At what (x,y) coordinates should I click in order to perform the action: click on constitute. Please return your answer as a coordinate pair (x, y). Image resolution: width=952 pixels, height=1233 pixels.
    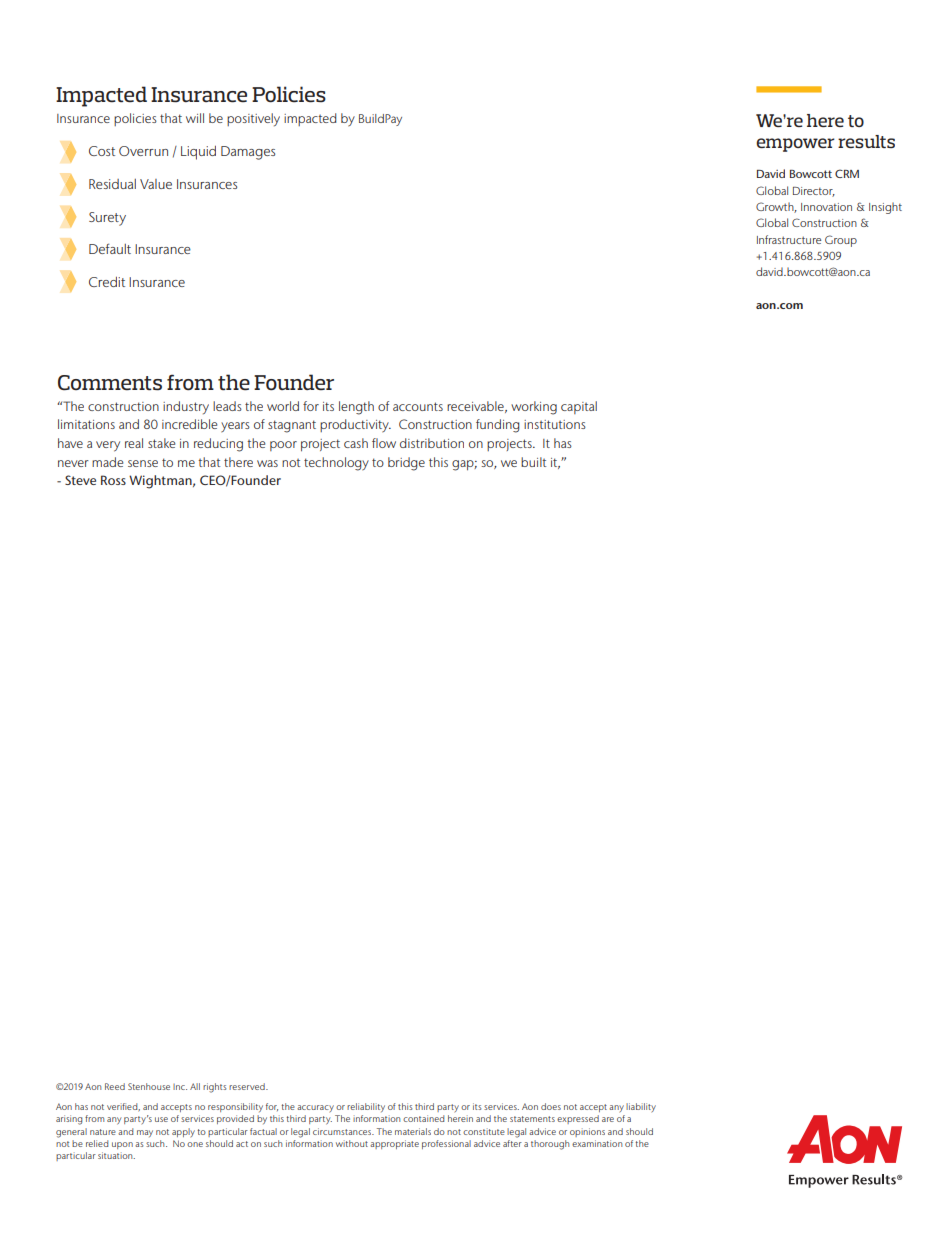
    Looking at the image, I should click on (484, 1131).
